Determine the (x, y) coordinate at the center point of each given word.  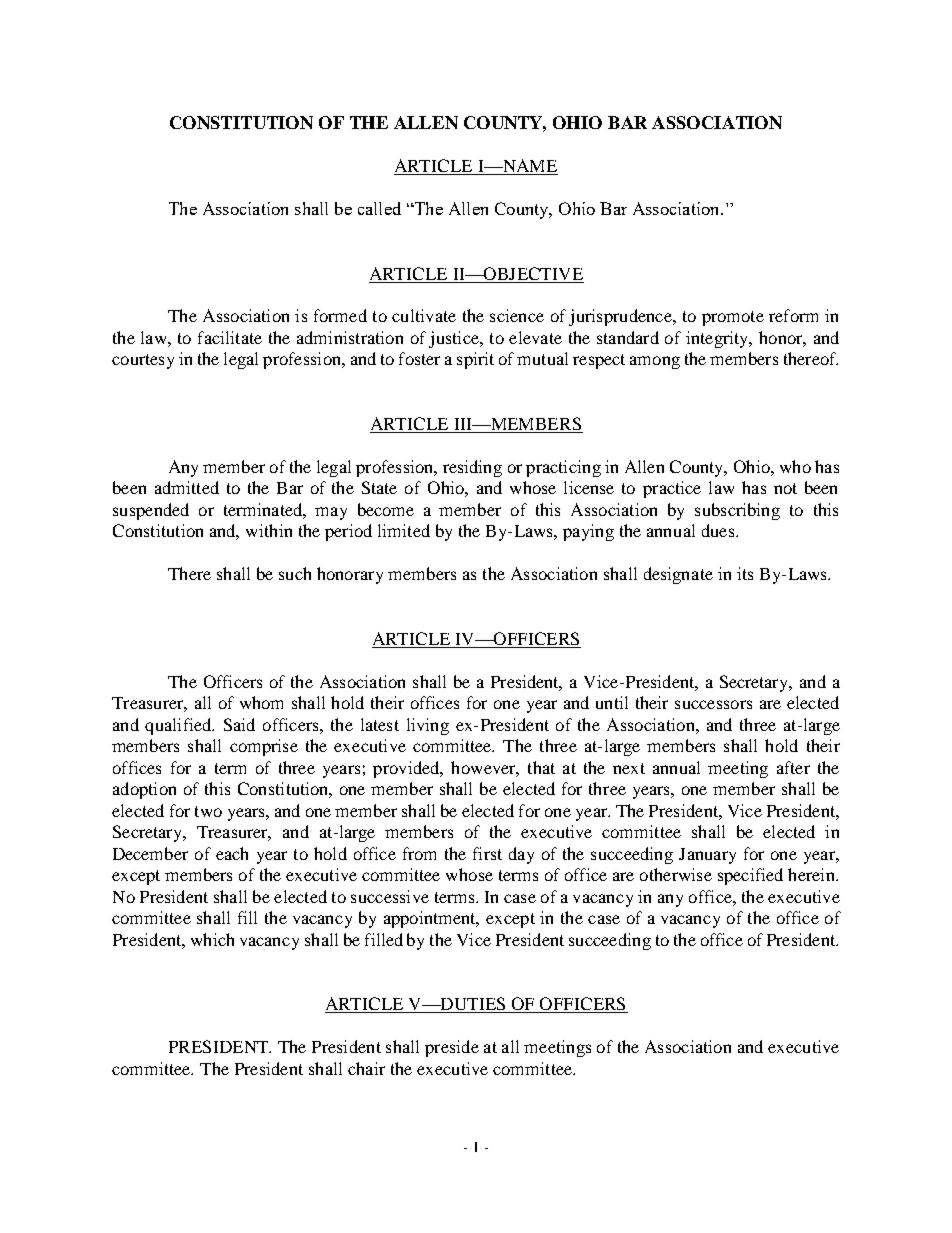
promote (733, 318)
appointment (431, 919)
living (428, 726)
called (379, 208)
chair (366, 1068)
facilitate (230, 337)
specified (750, 876)
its (745, 573)
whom (261, 702)
